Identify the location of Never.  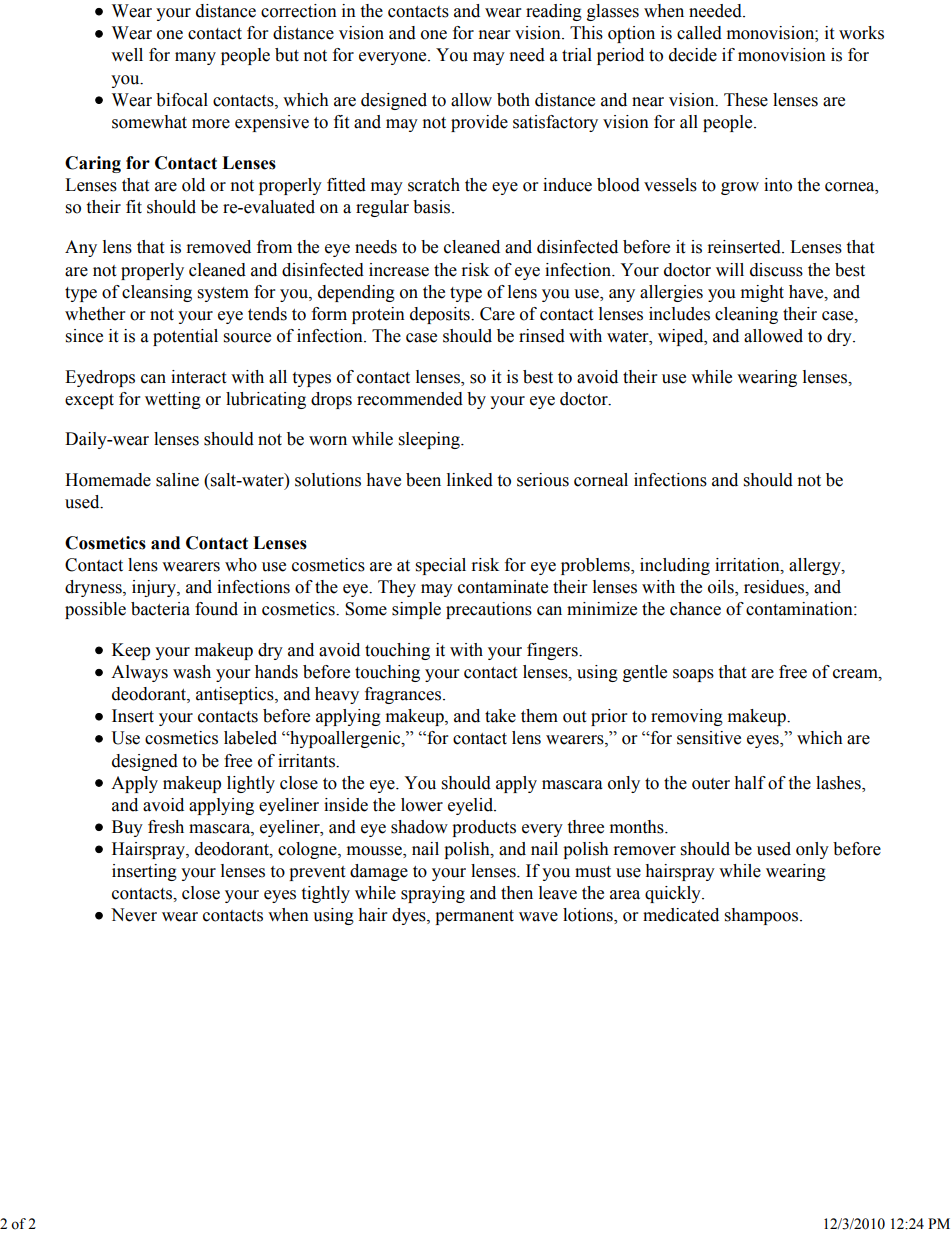
(134, 915).
